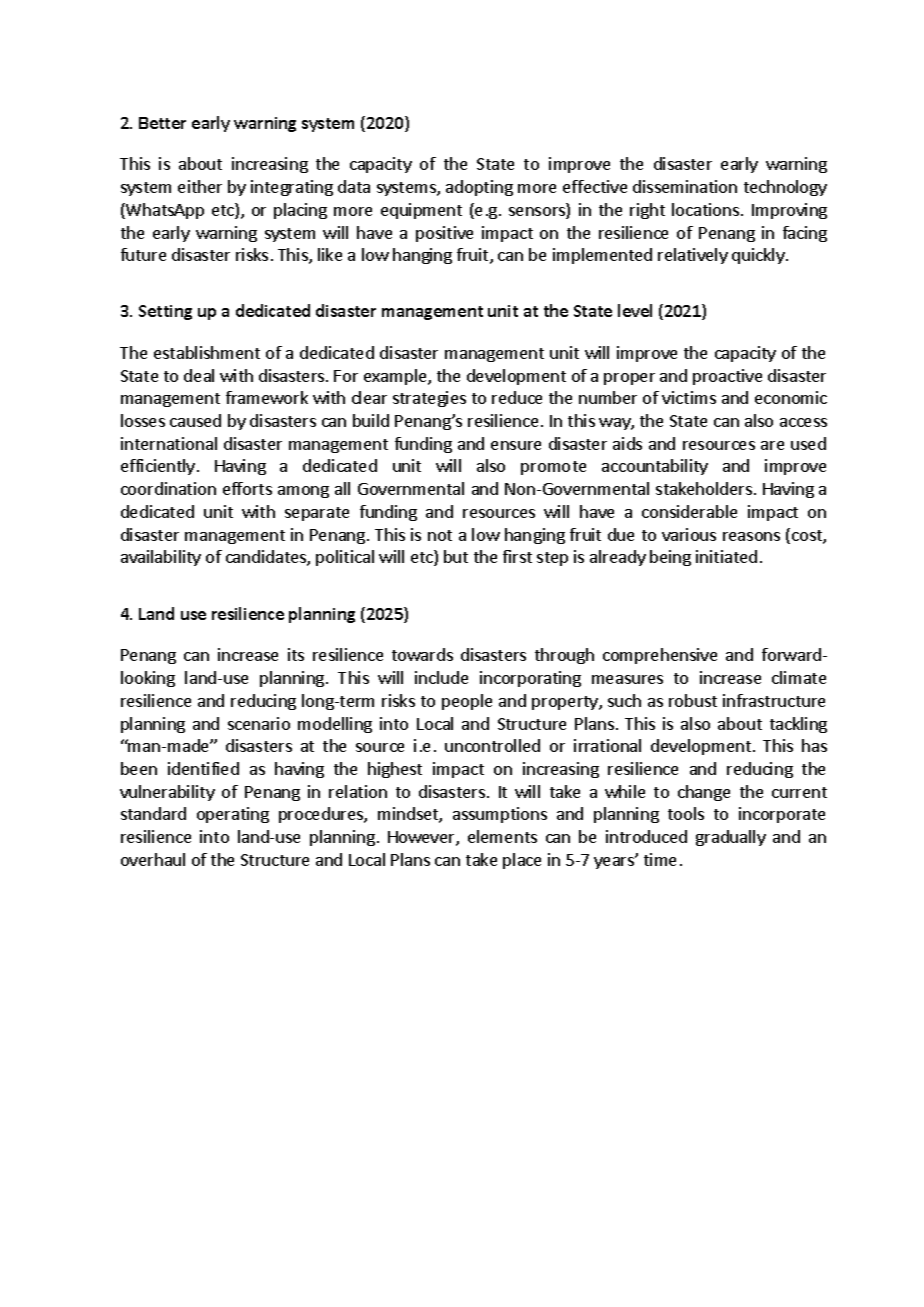  Describe the element at coordinates (479, 188) in the image. I see `adopting` at that location.
